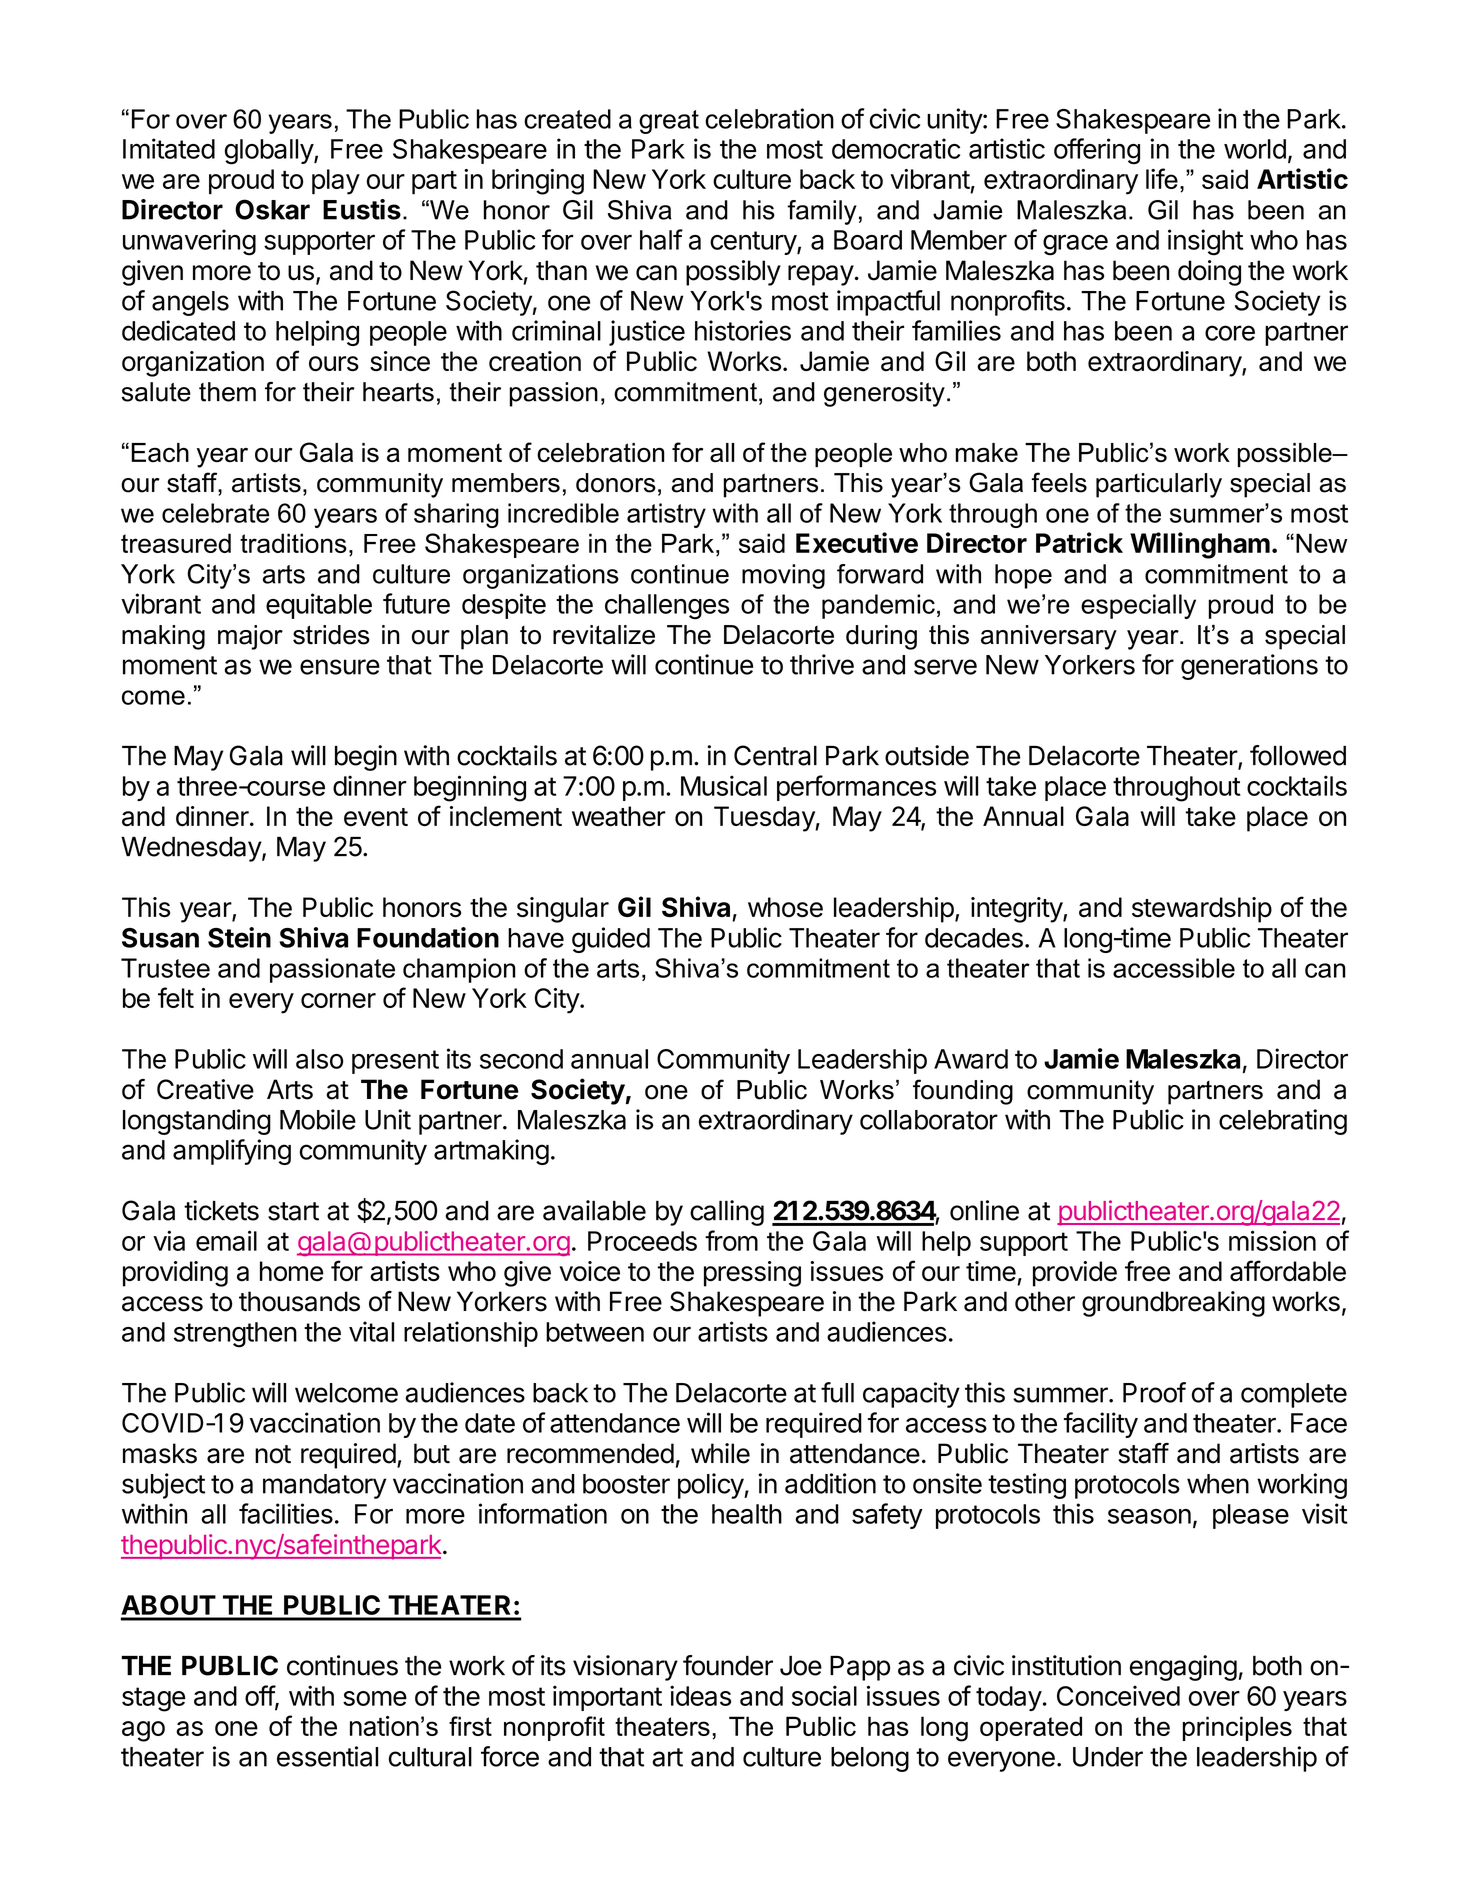 The height and width of the screenshot is (1899, 1468). Describe the element at coordinates (1162, 178) in the screenshot. I see `life` at that location.
